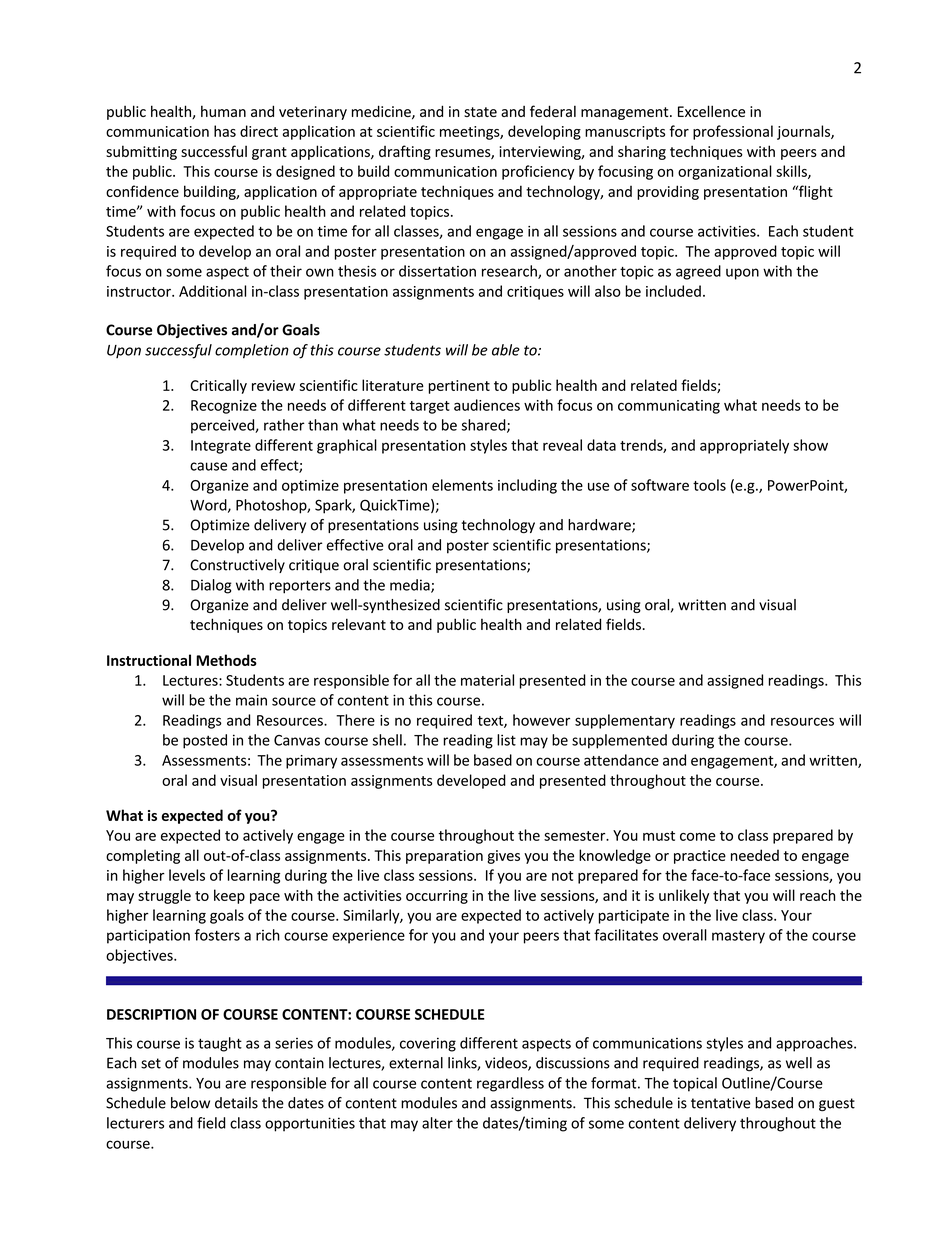 The width and height of the screenshot is (952, 1233). What do you see at coordinates (459, 387) in the screenshot?
I see `pertinent` at bounding box center [459, 387].
